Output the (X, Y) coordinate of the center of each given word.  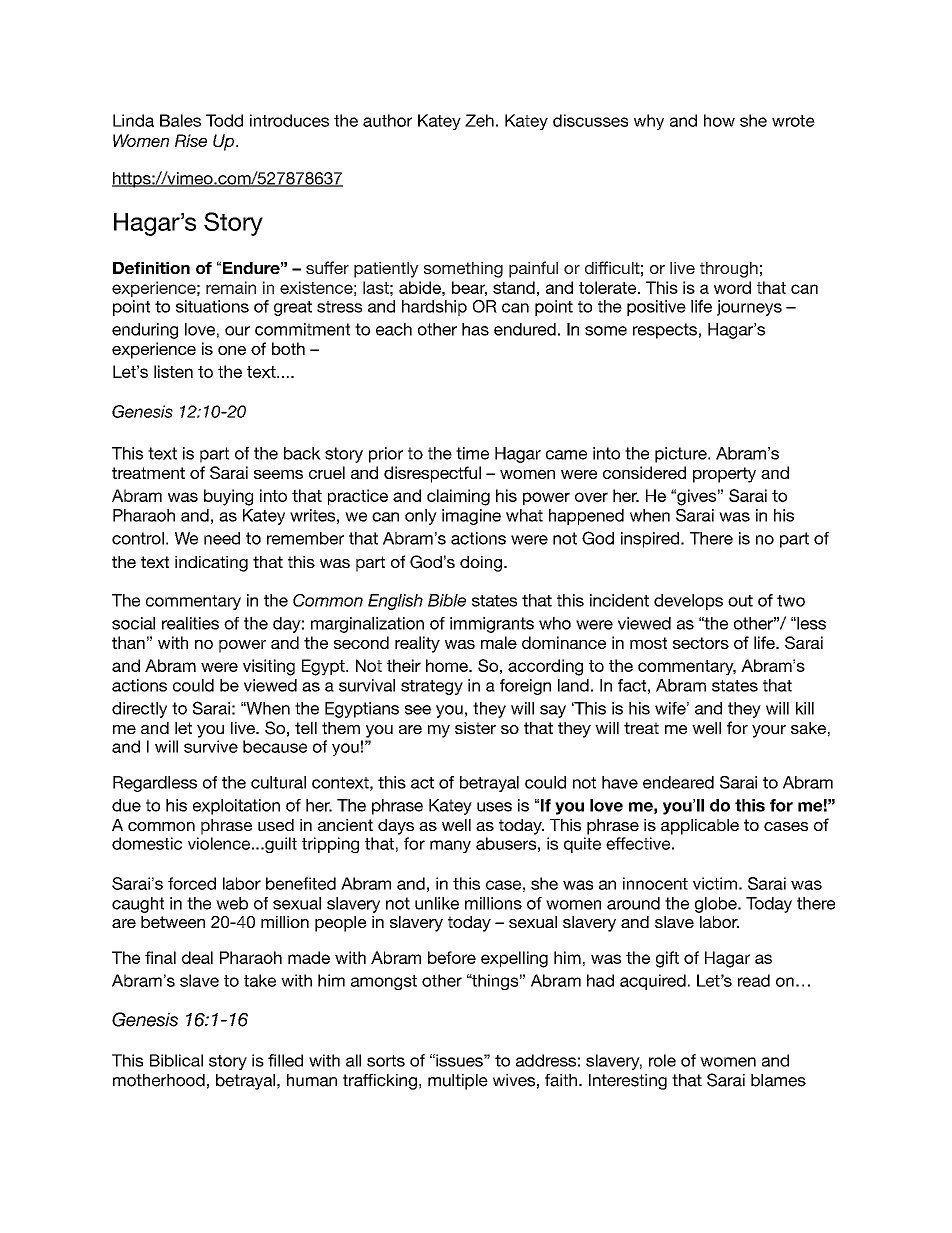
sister (475, 728)
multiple (458, 1082)
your (769, 731)
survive (211, 746)
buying (228, 497)
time (472, 453)
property (724, 475)
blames (778, 1080)
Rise (191, 140)
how (719, 120)
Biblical (176, 1060)
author (387, 120)
